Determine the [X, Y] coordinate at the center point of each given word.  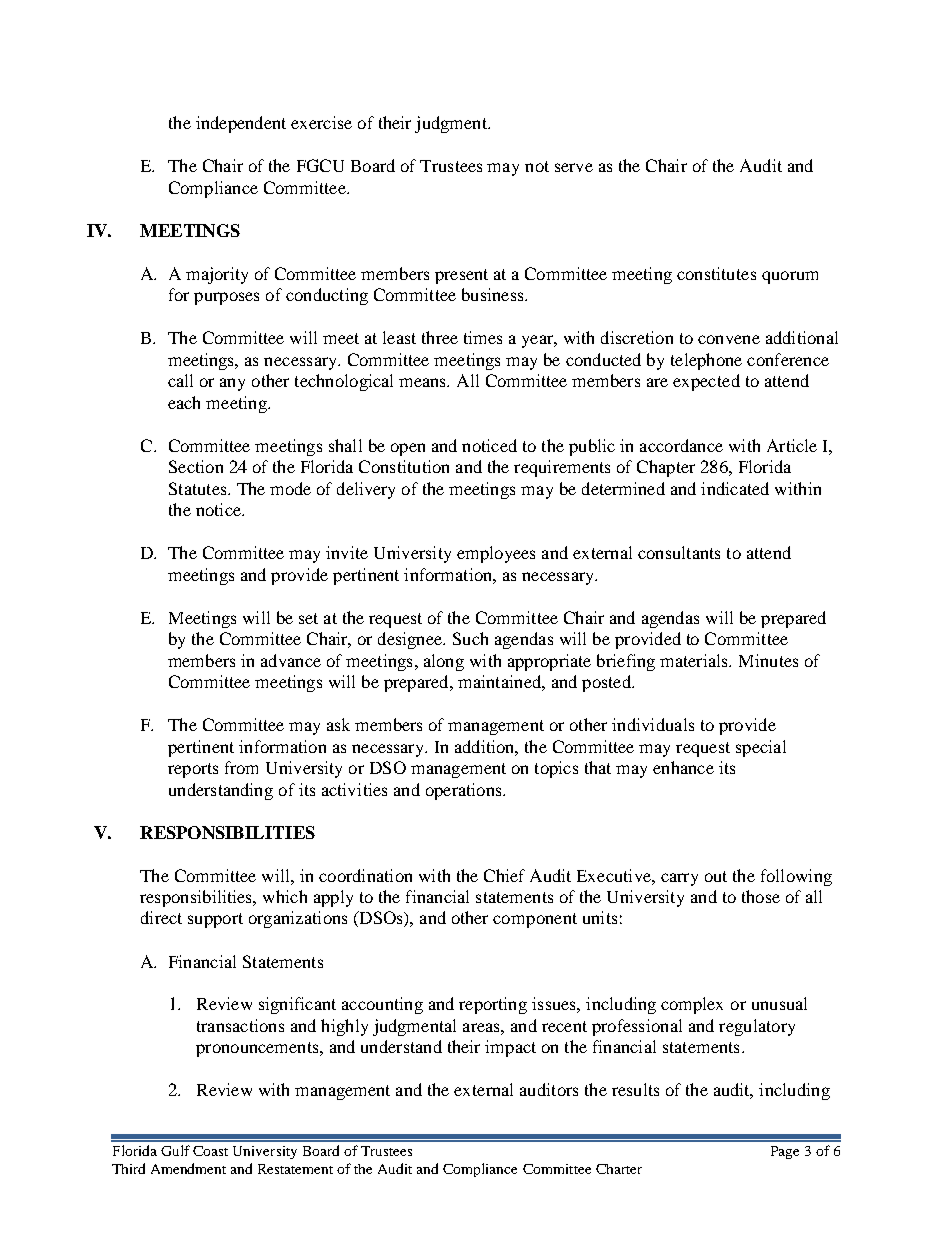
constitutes [716, 273]
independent [241, 124]
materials [695, 660]
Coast [210, 1151]
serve [574, 167]
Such [470, 638]
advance [291, 660]
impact [510, 1048]
